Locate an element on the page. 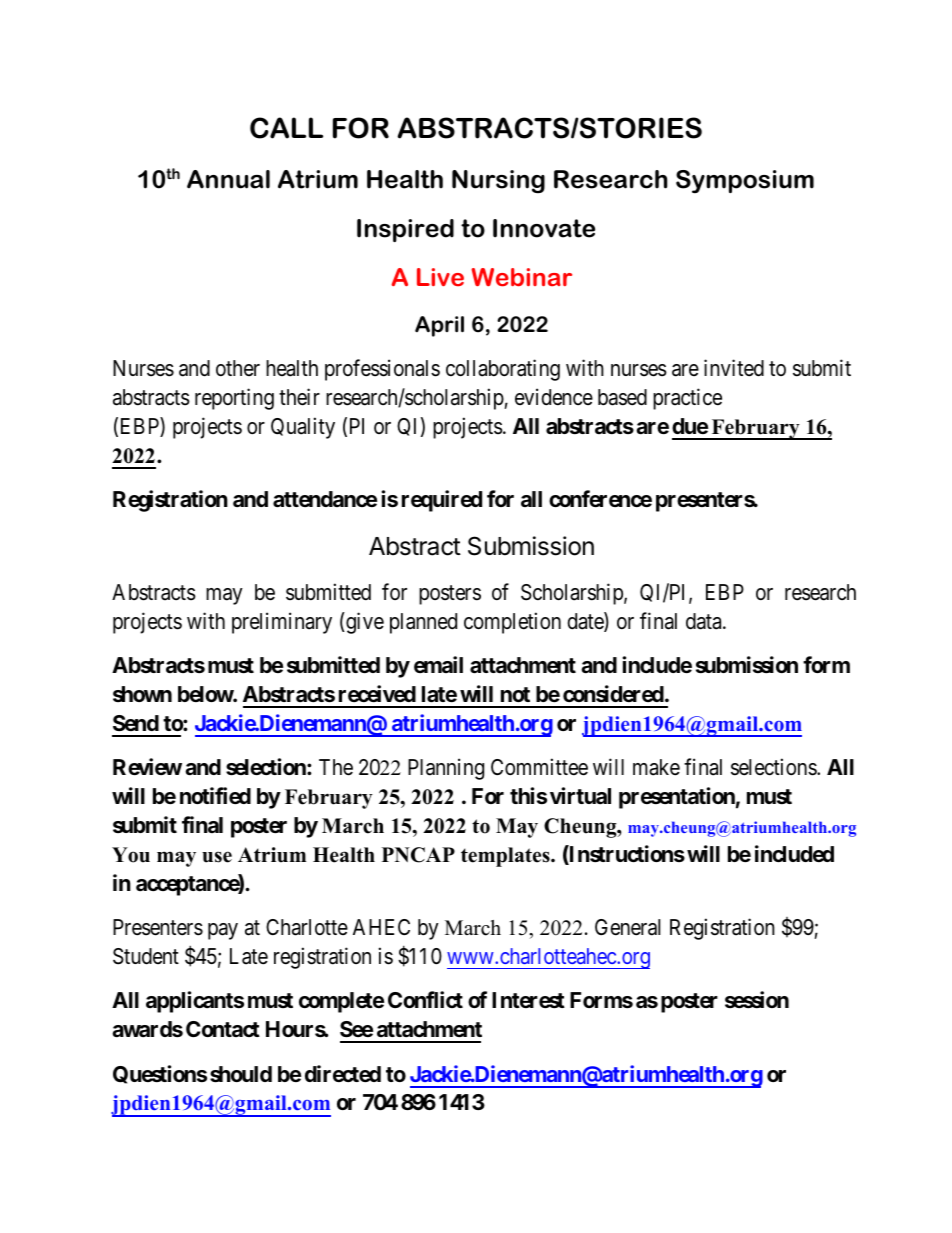  Planning is located at coordinates (446, 769).
